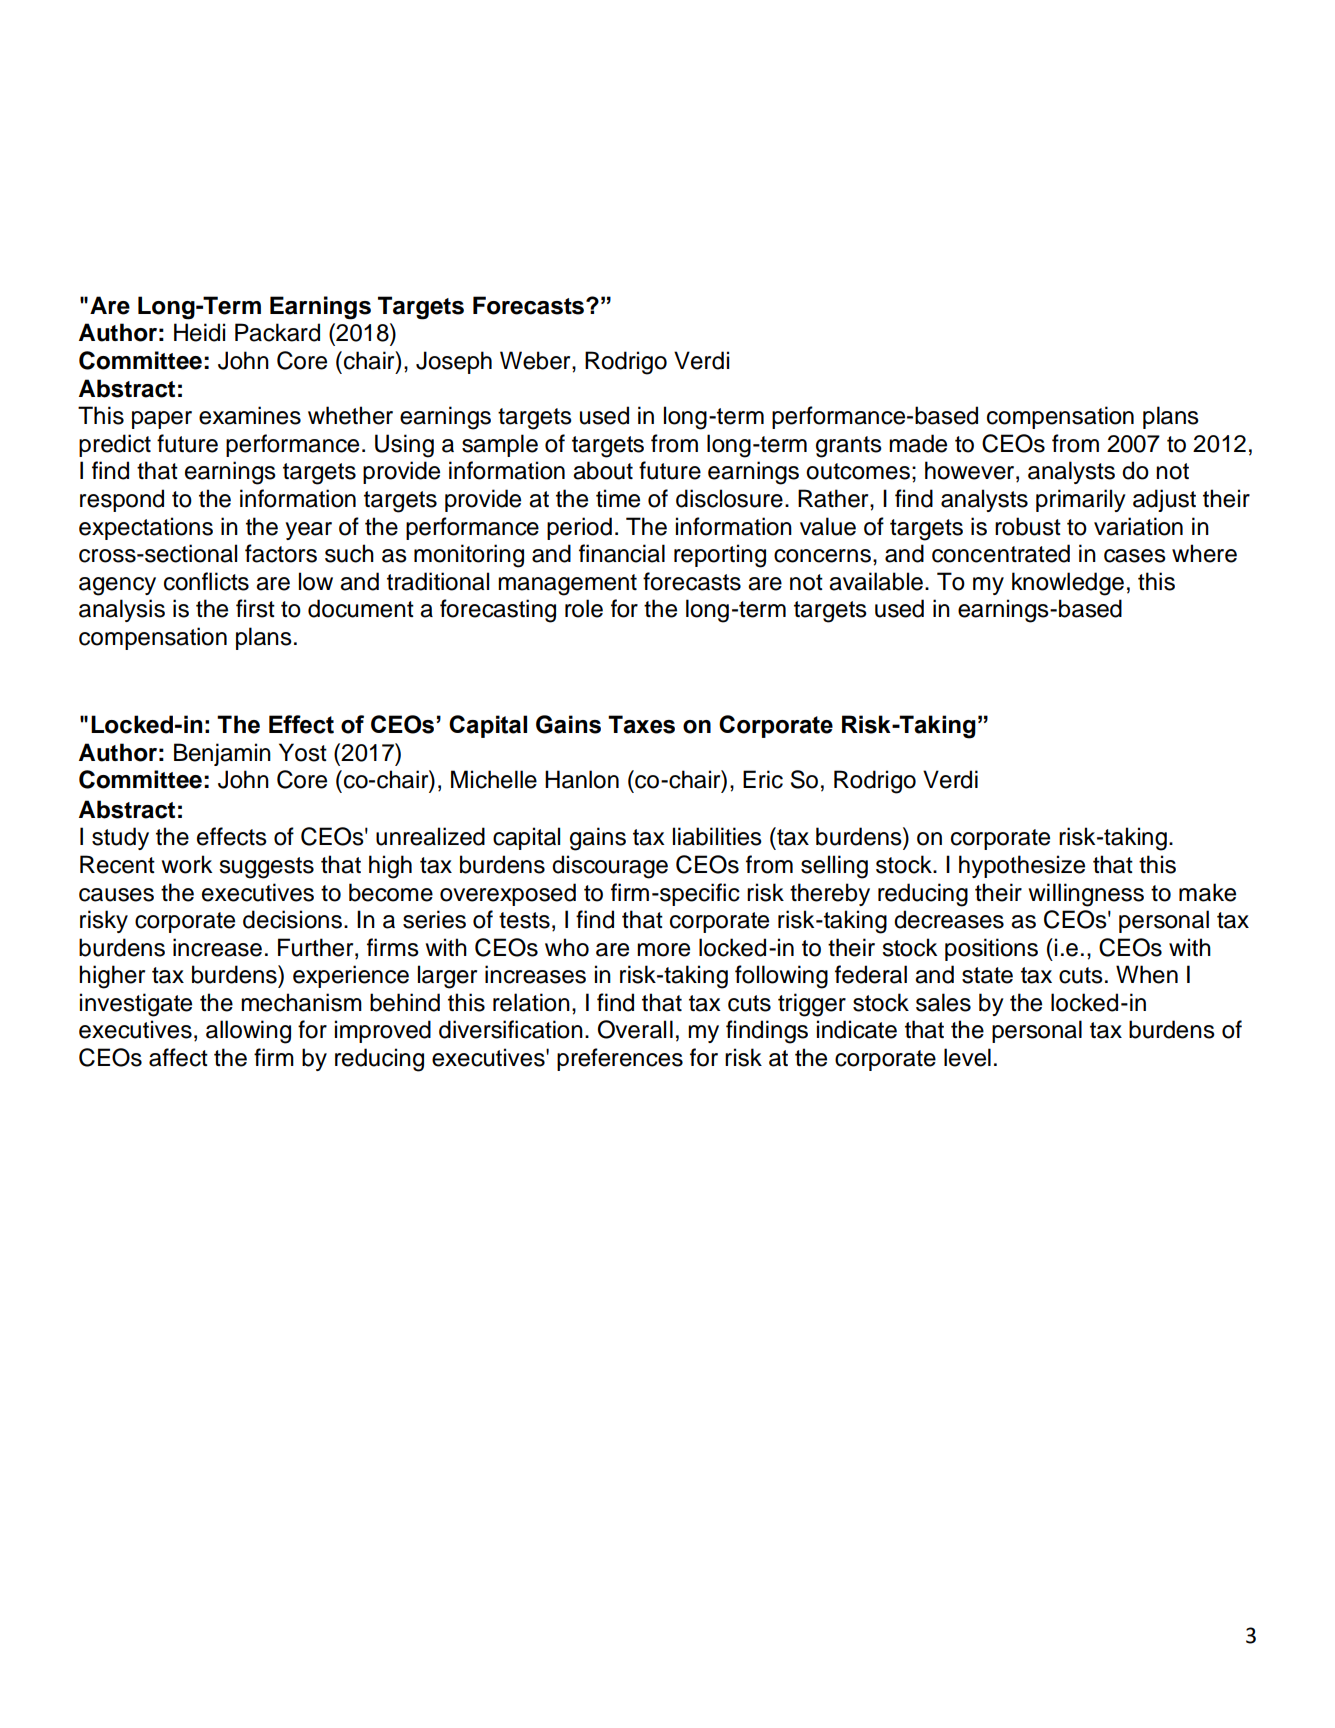 Image resolution: width=1335 pixels, height=1728 pixels. What do you see at coordinates (567, 585) in the page?
I see `management` at bounding box center [567, 585].
